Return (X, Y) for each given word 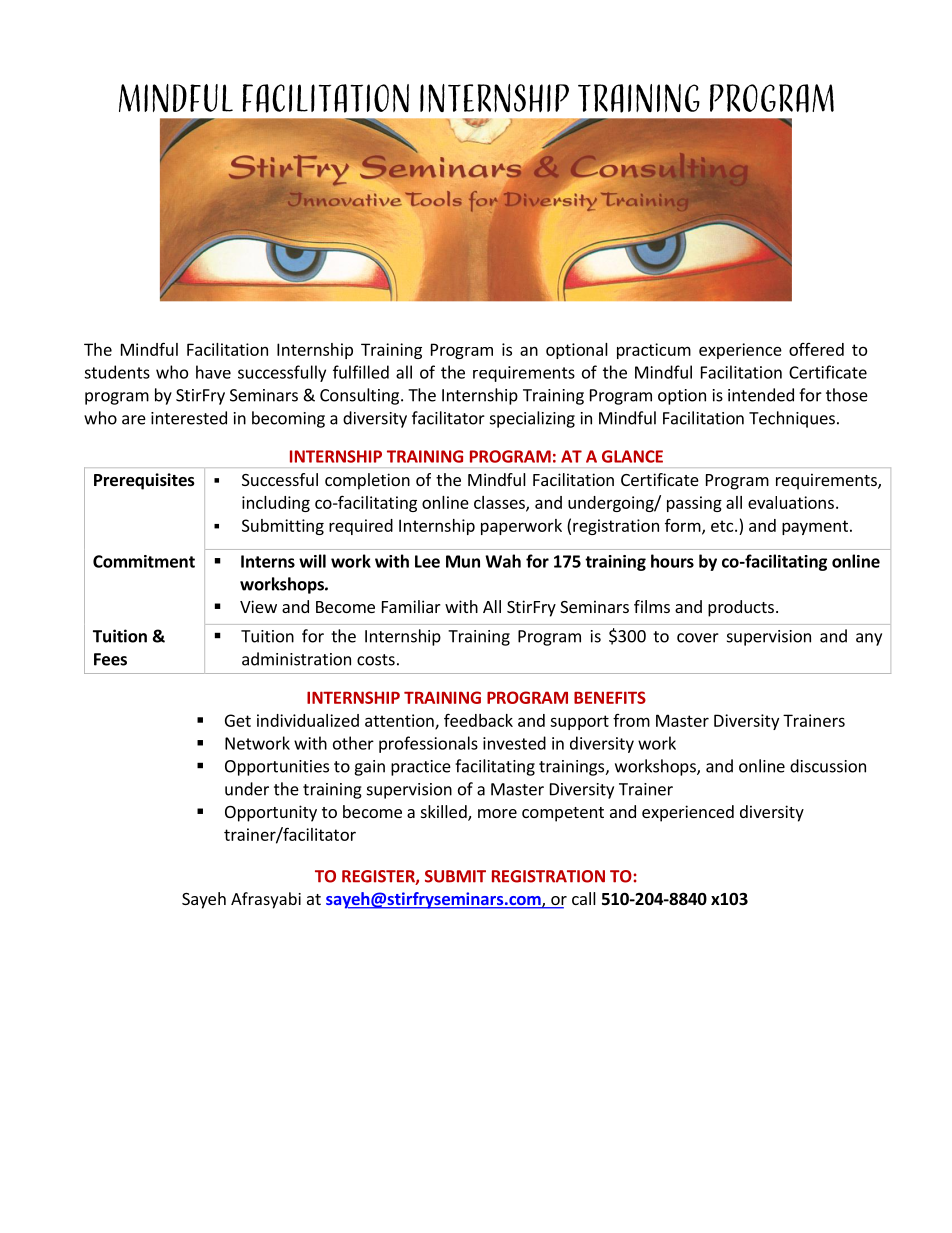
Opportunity (271, 813)
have (213, 372)
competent (563, 814)
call (584, 898)
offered (816, 349)
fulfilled (361, 372)
